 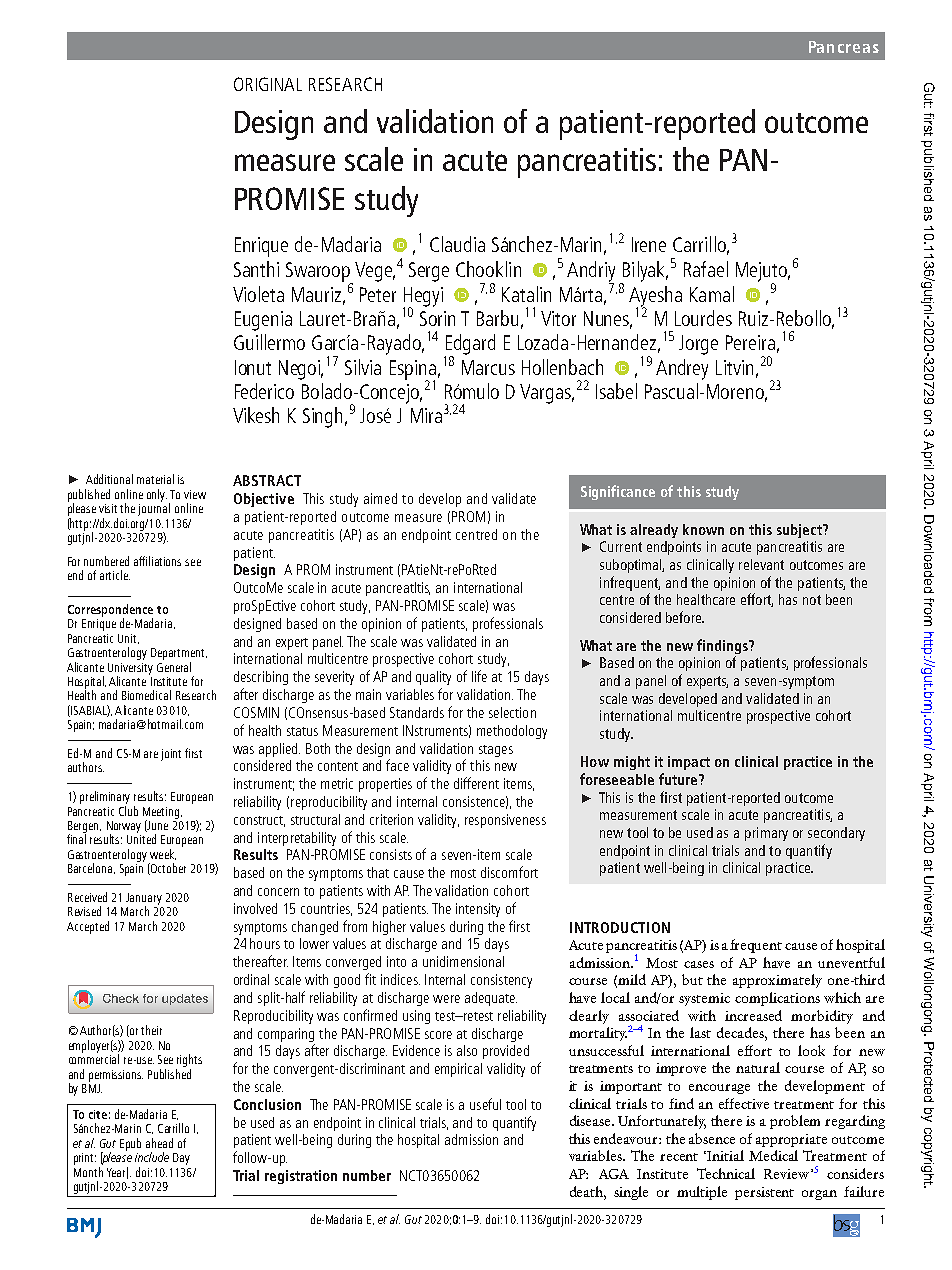 What do you see at coordinates (476, 783) in the screenshot?
I see `different` at bounding box center [476, 783].
